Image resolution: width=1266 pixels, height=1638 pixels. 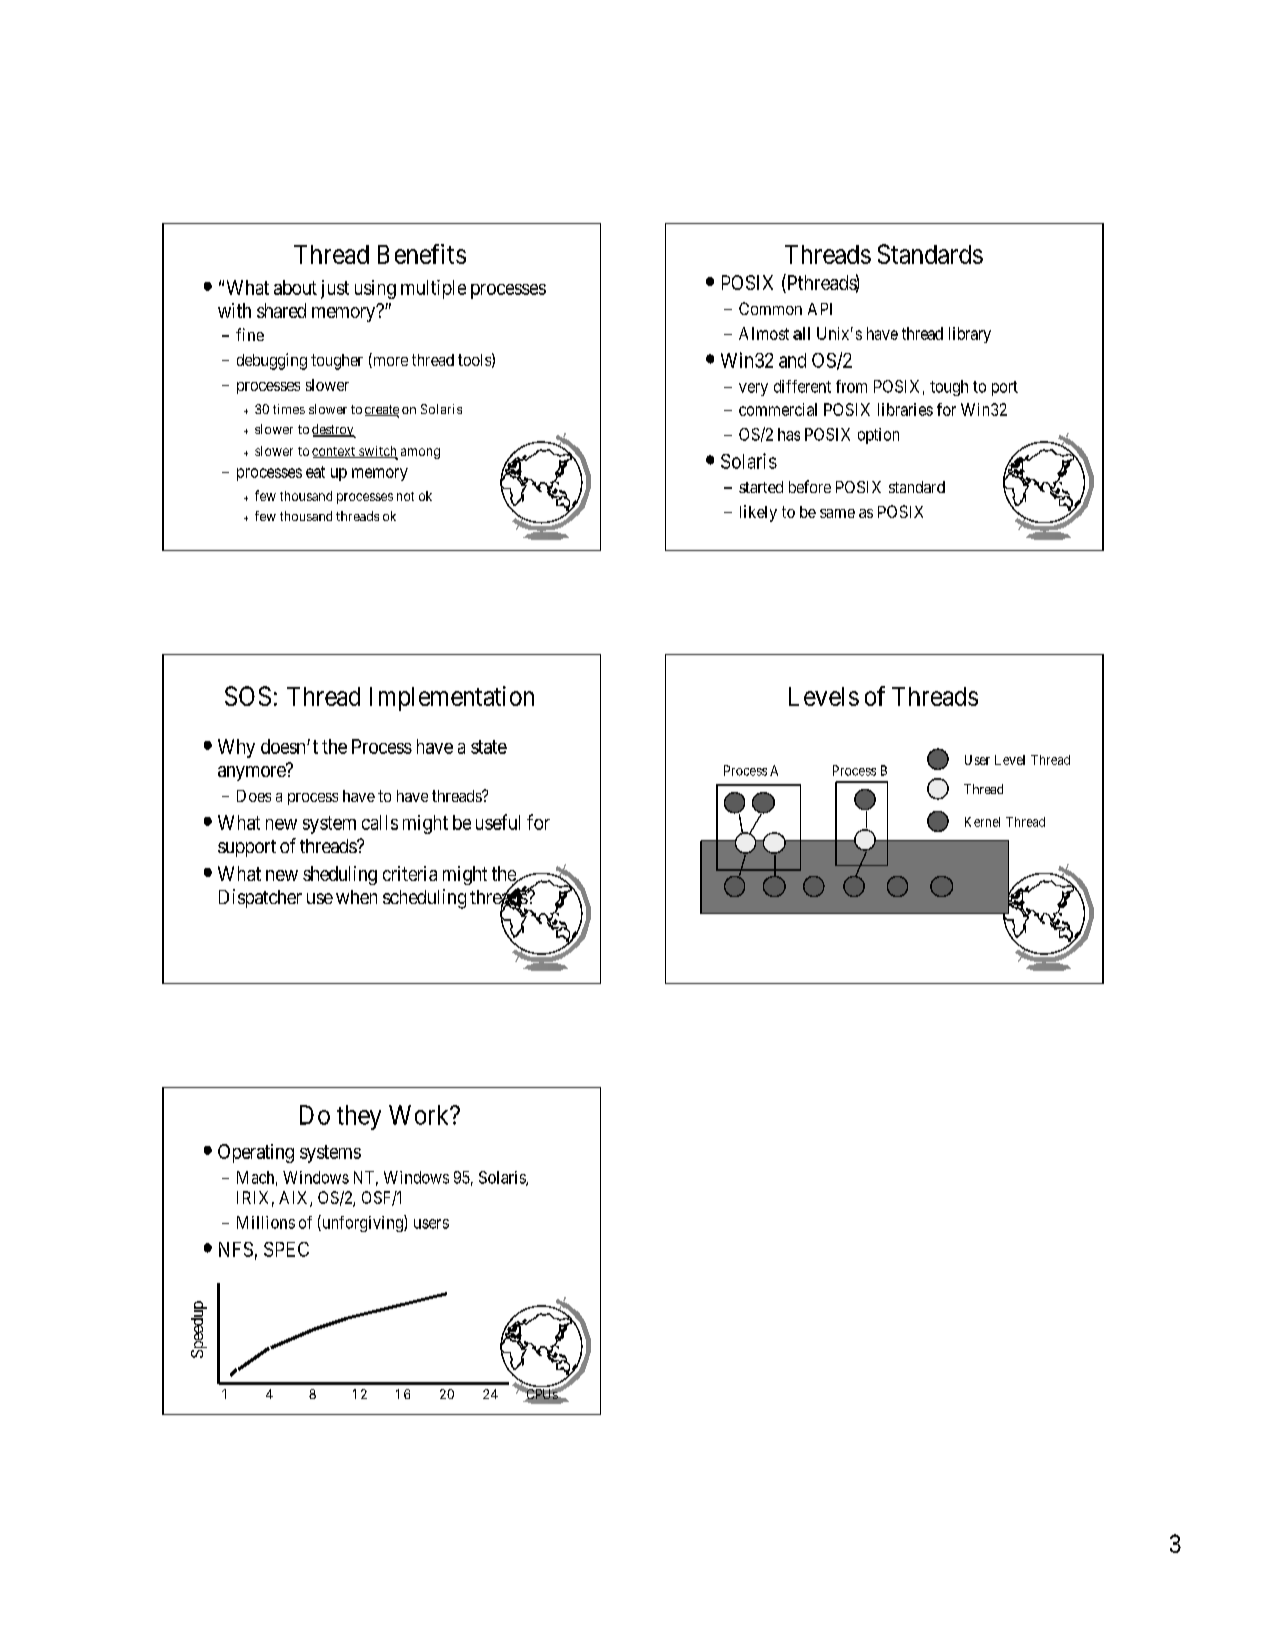 What do you see at coordinates (236, 748) in the screenshot?
I see `Why` at bounding box center [236, 748].
